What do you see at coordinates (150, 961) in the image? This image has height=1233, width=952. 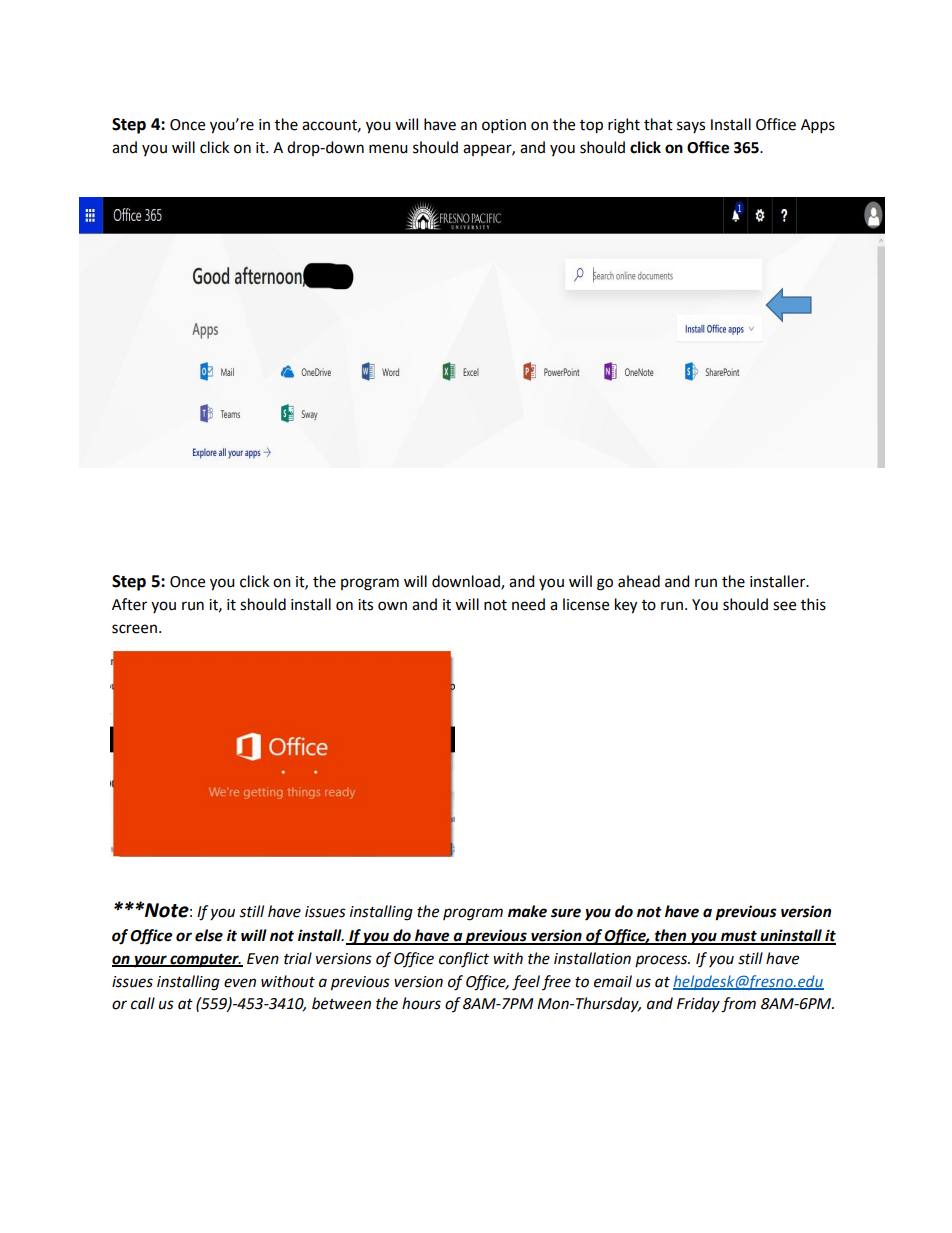 I see `your` at bounding box center [150, 961].
